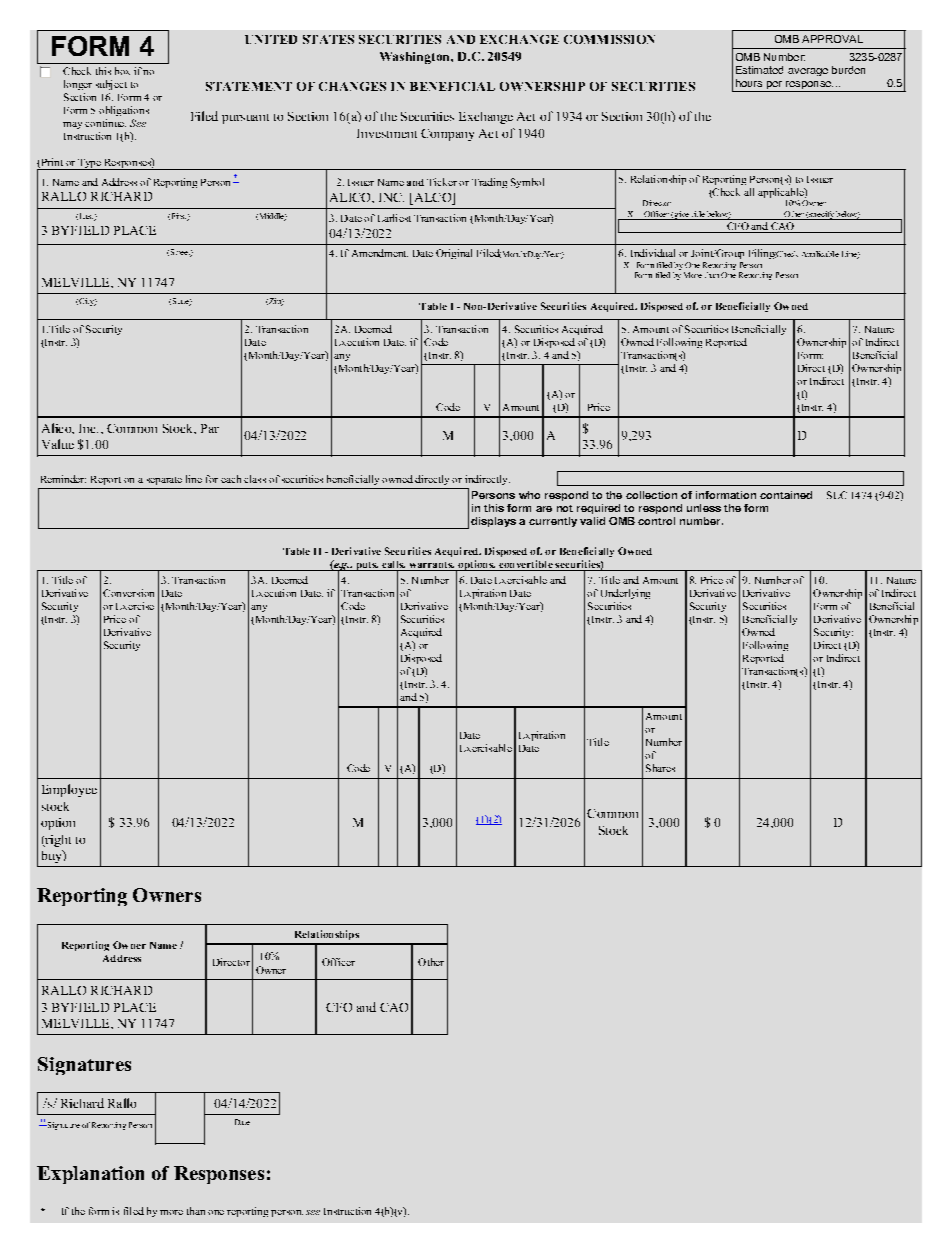  Describe the element at coordinates (625, 594) in the screenshot. I see `Underlying` at that location.
